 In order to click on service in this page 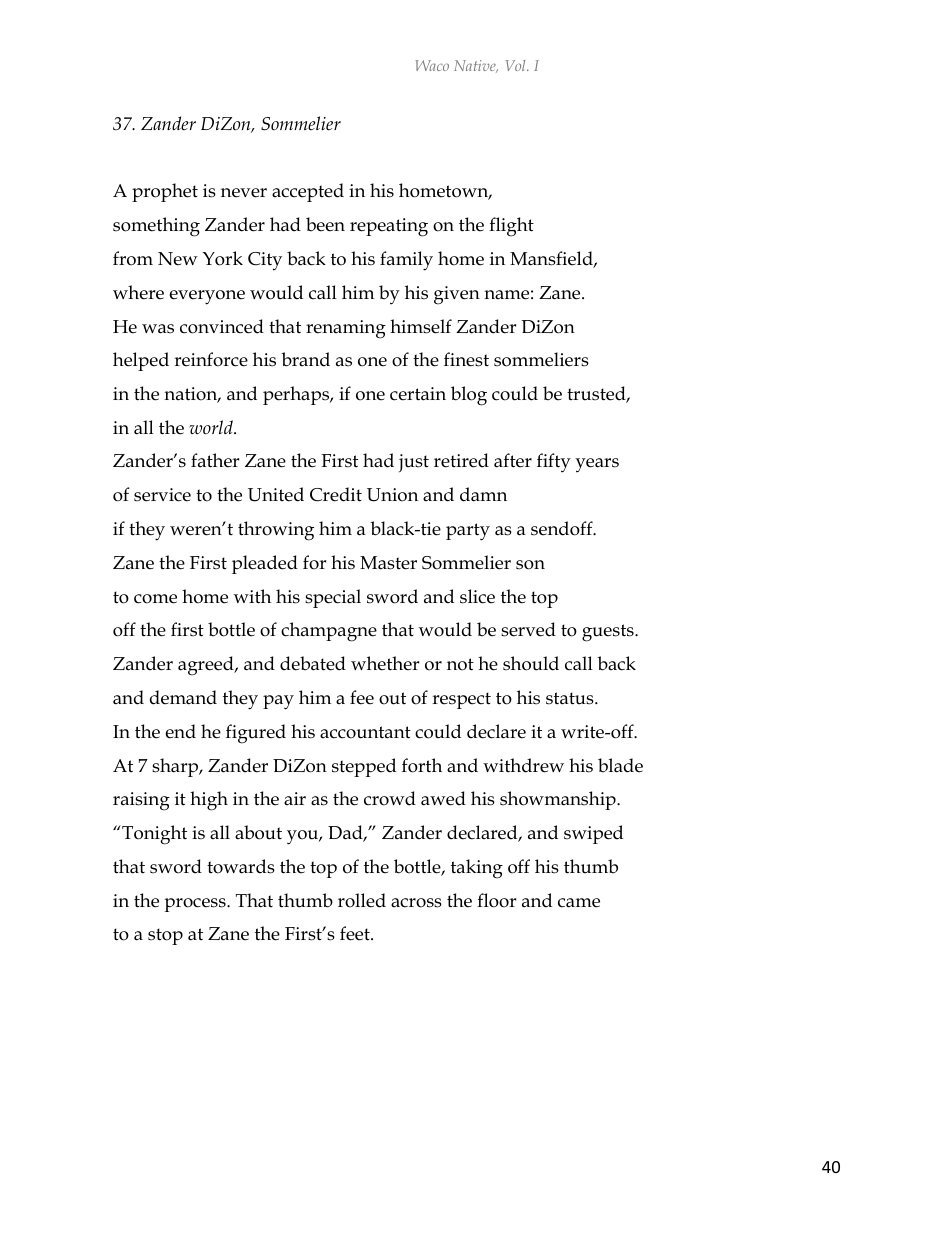, I will do `click(162, 495)`.
